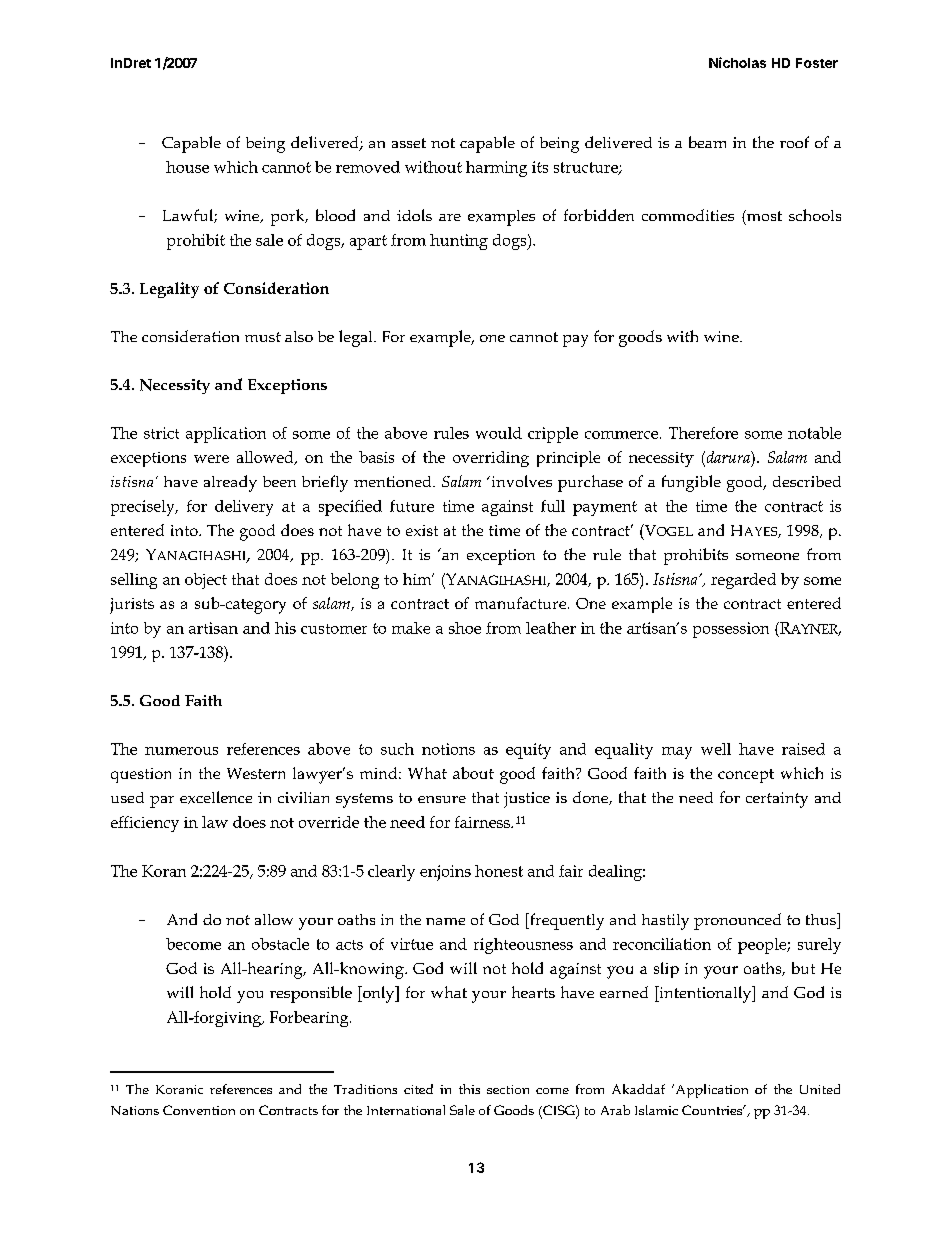 The width and height of the screenshot is (952, 1233). What do you see at coordinates (409, 143) in the screenshot?
I see `asset` at bounding box center [409, 143].
